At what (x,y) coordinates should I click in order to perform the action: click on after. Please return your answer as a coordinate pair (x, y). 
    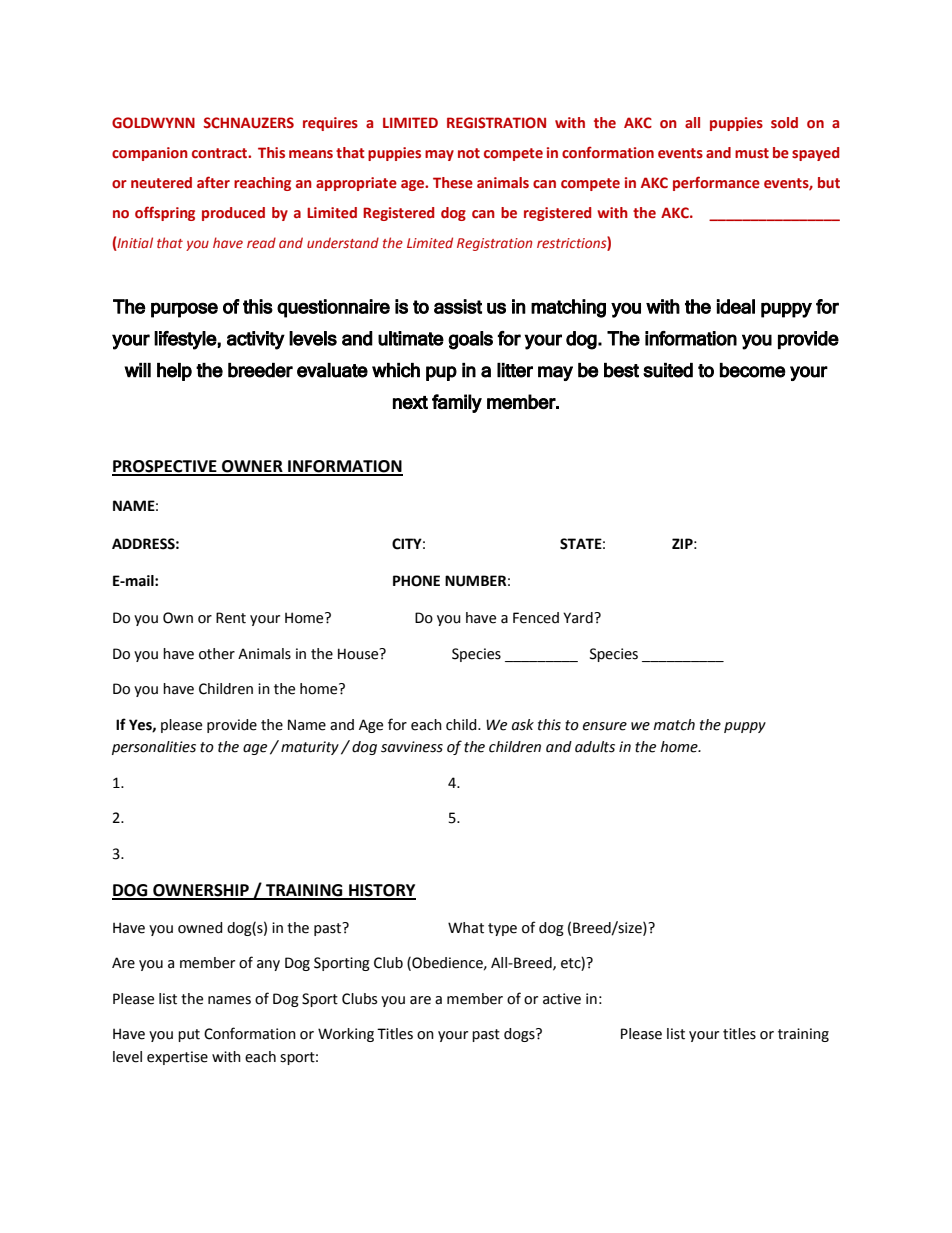
    Looking at the image, I should click on (213, 182).
